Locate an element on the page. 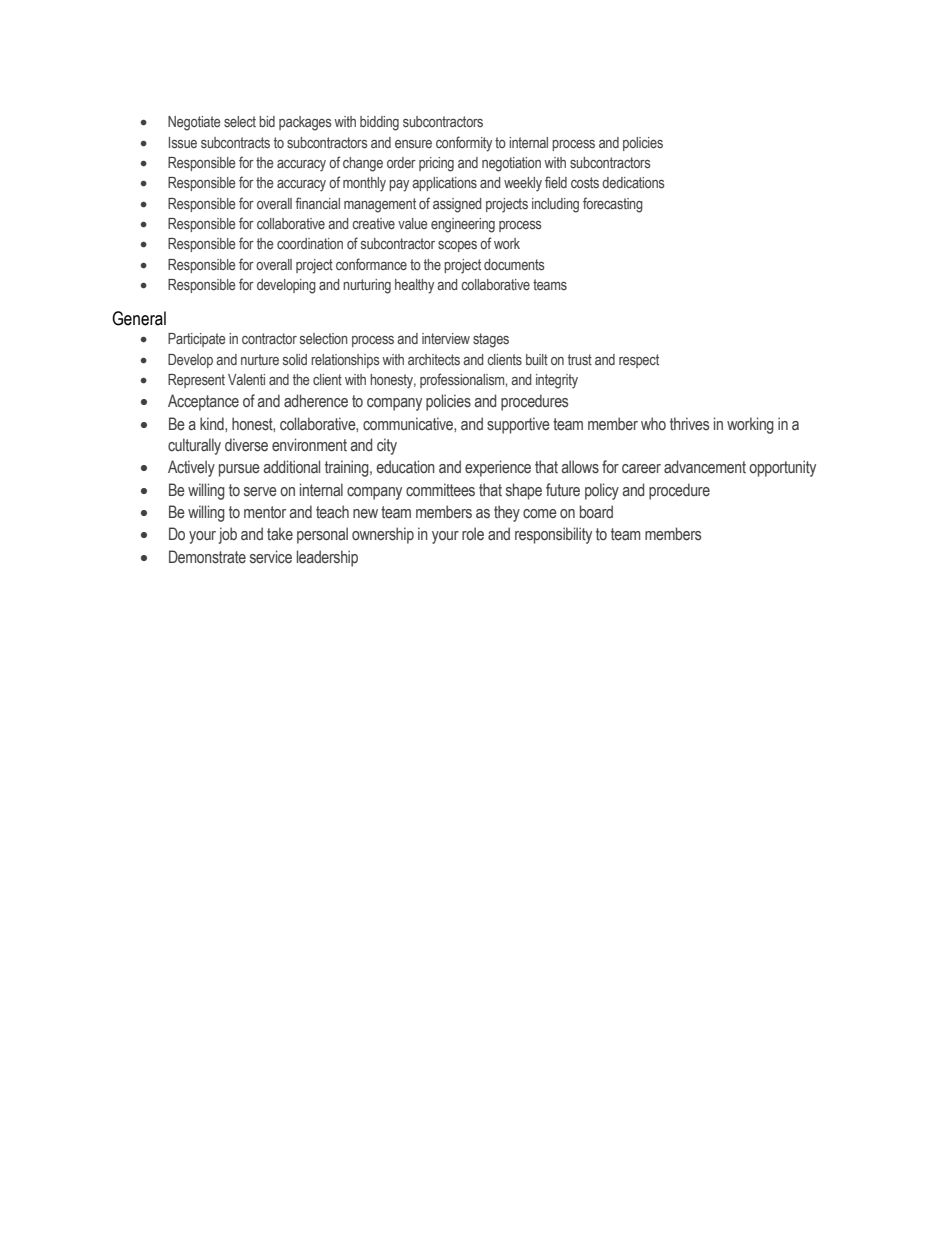 Image resolution: width=952 pixels, height=1233 pixels. Participate is located at coordinates (196, 340).
